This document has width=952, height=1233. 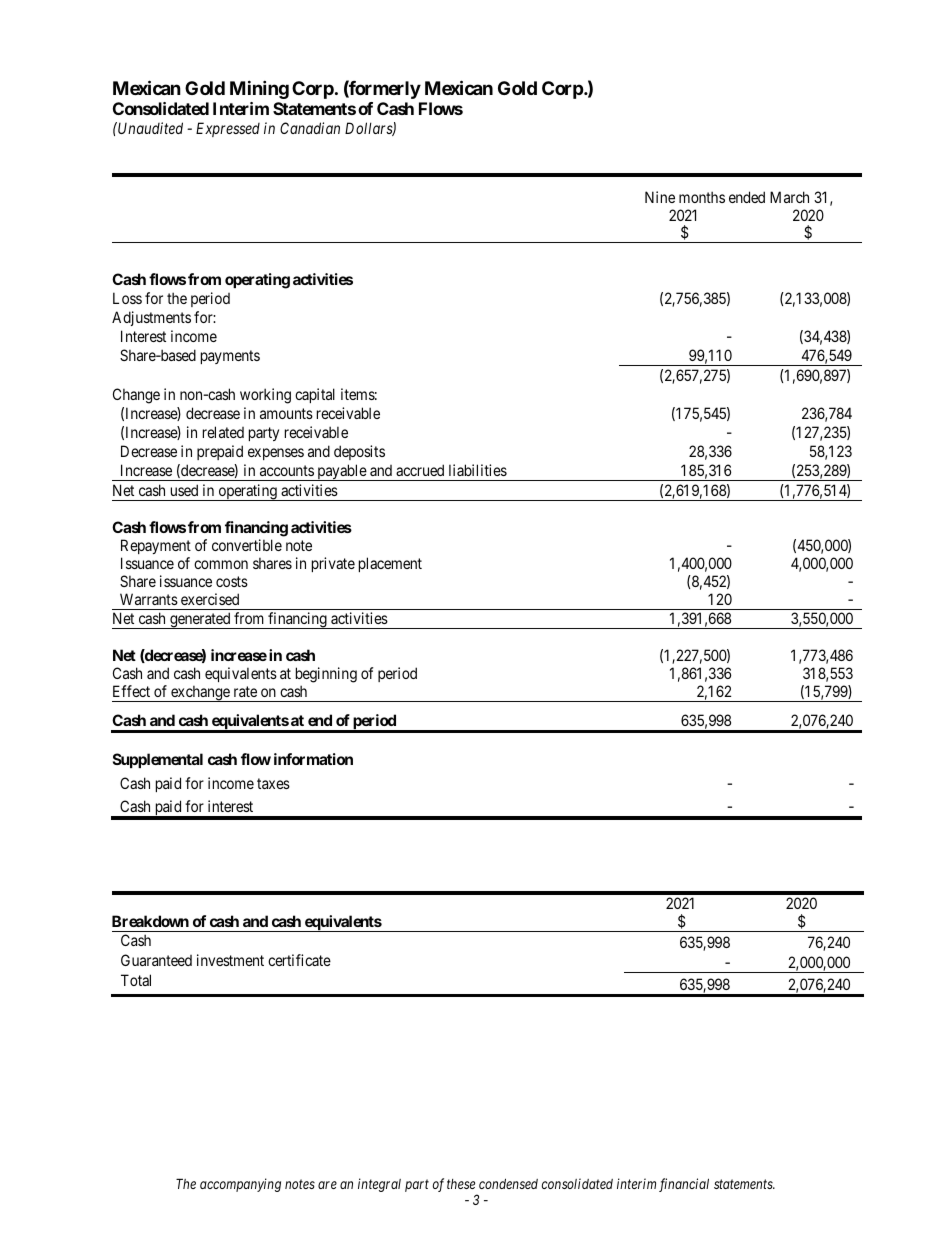 What do you see at coordinates (240, 1185) in the document?
I see `accompanying` at bounding box center [240, 1185].
